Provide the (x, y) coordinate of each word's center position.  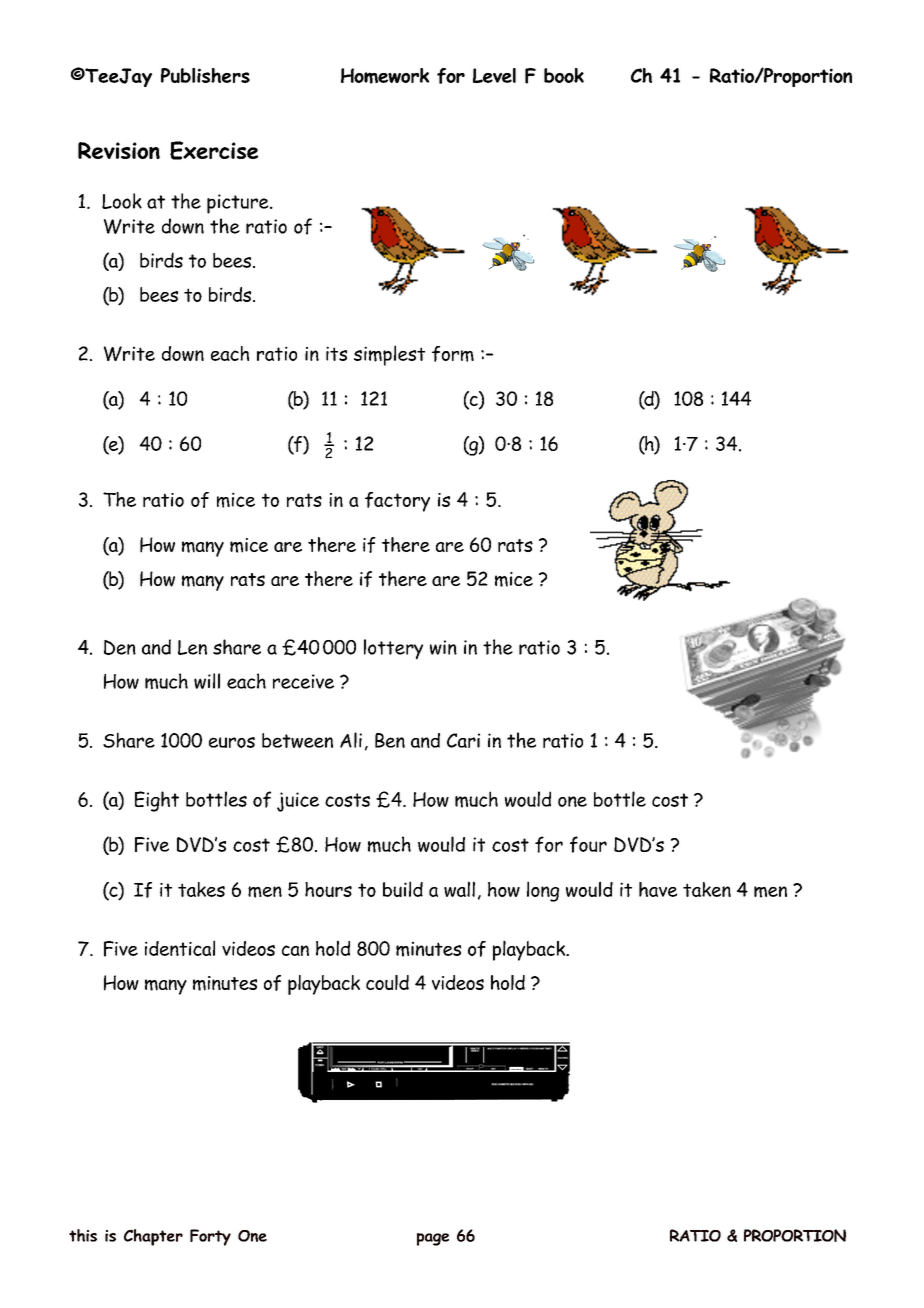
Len (192, 647)
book (564, 75)
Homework (385, 76)
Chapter (153, 1237)
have (658, 889)
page (433, 1239)
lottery (393, 649)
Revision (119, 150)
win (443, 647)
